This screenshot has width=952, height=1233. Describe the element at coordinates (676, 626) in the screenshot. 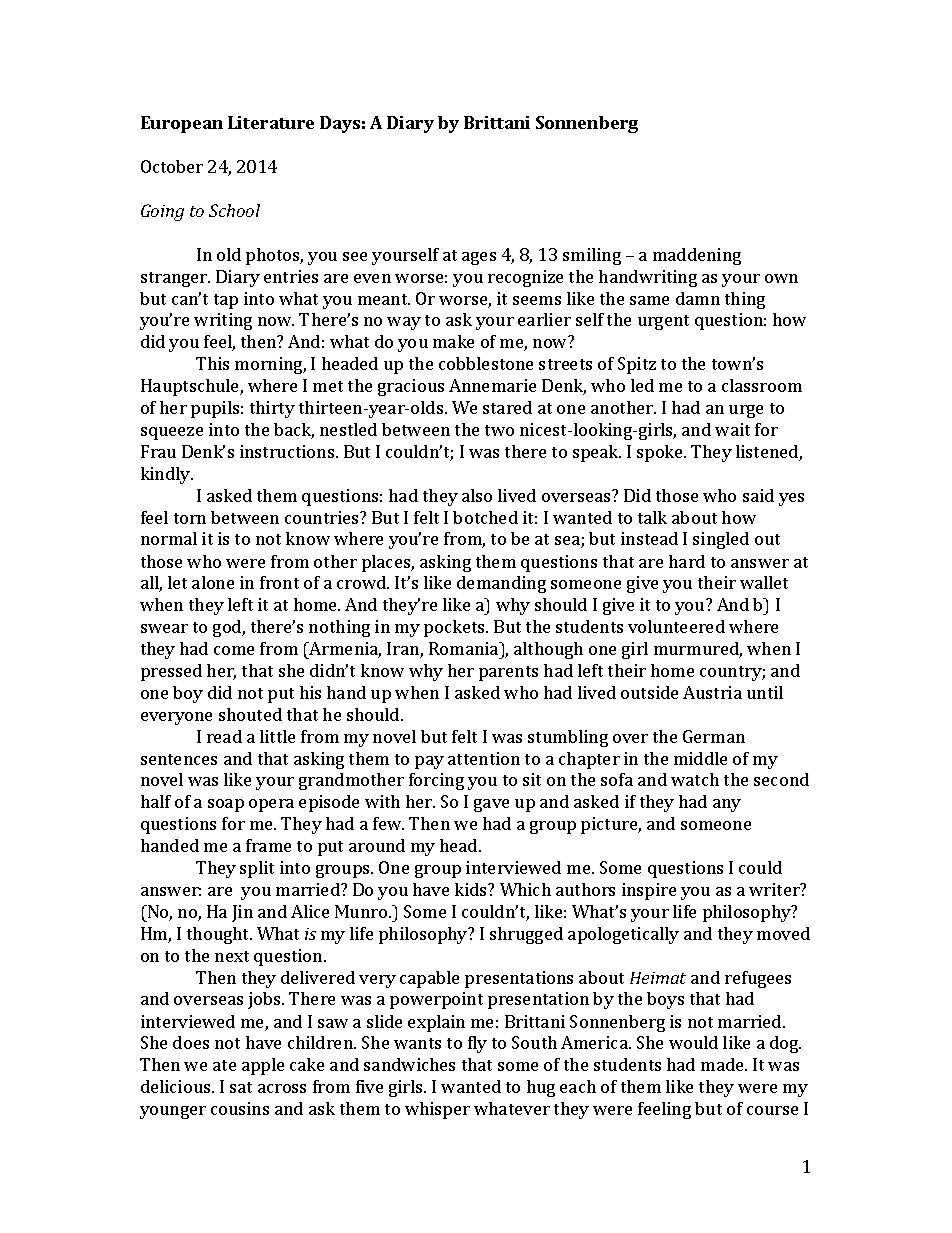

I see `volunteered` at that location.
